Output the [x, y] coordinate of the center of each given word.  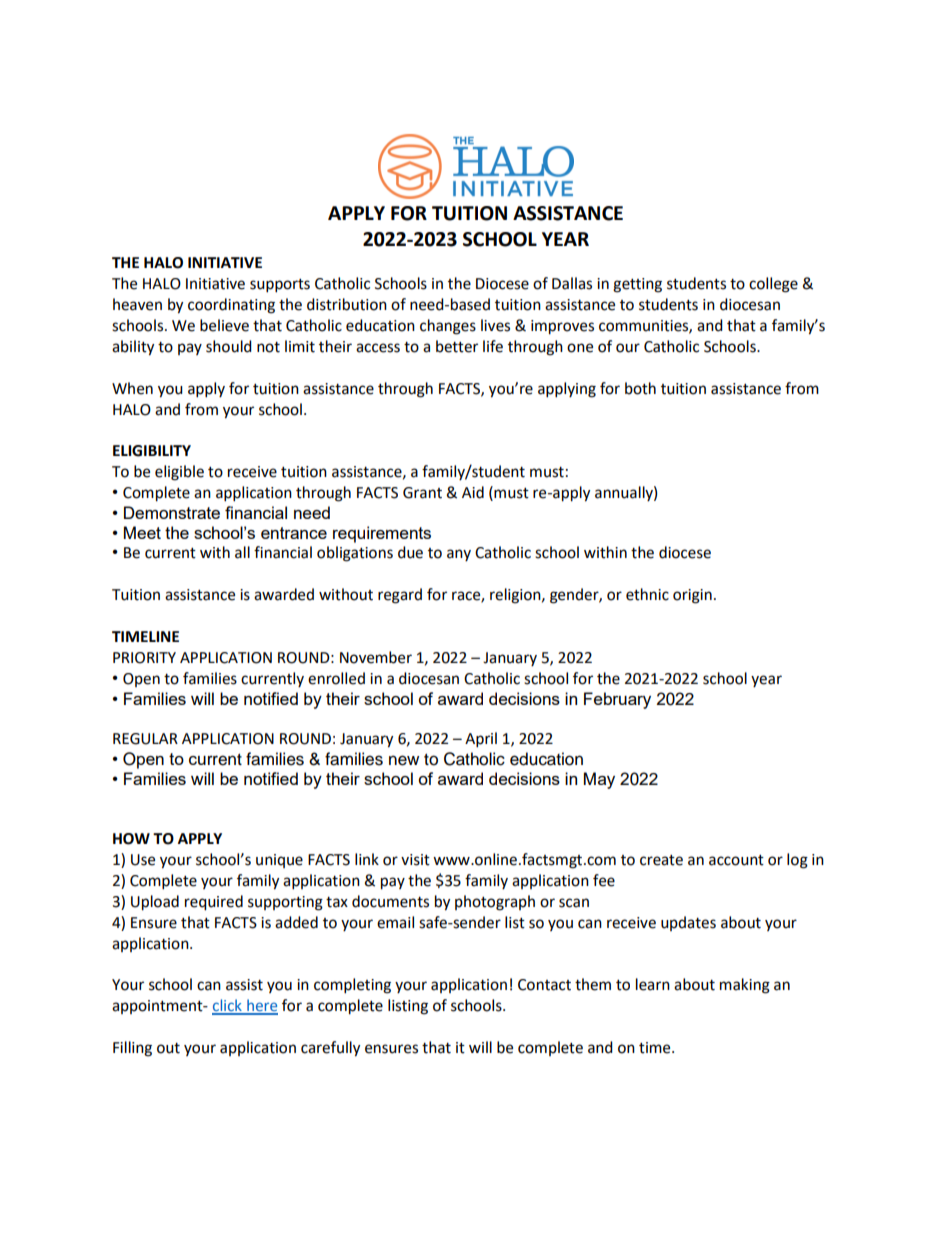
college [773, 285]
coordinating [231, 306]
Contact [544, 985]
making [745, 986]
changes [448, 327]
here [261, 1006]
